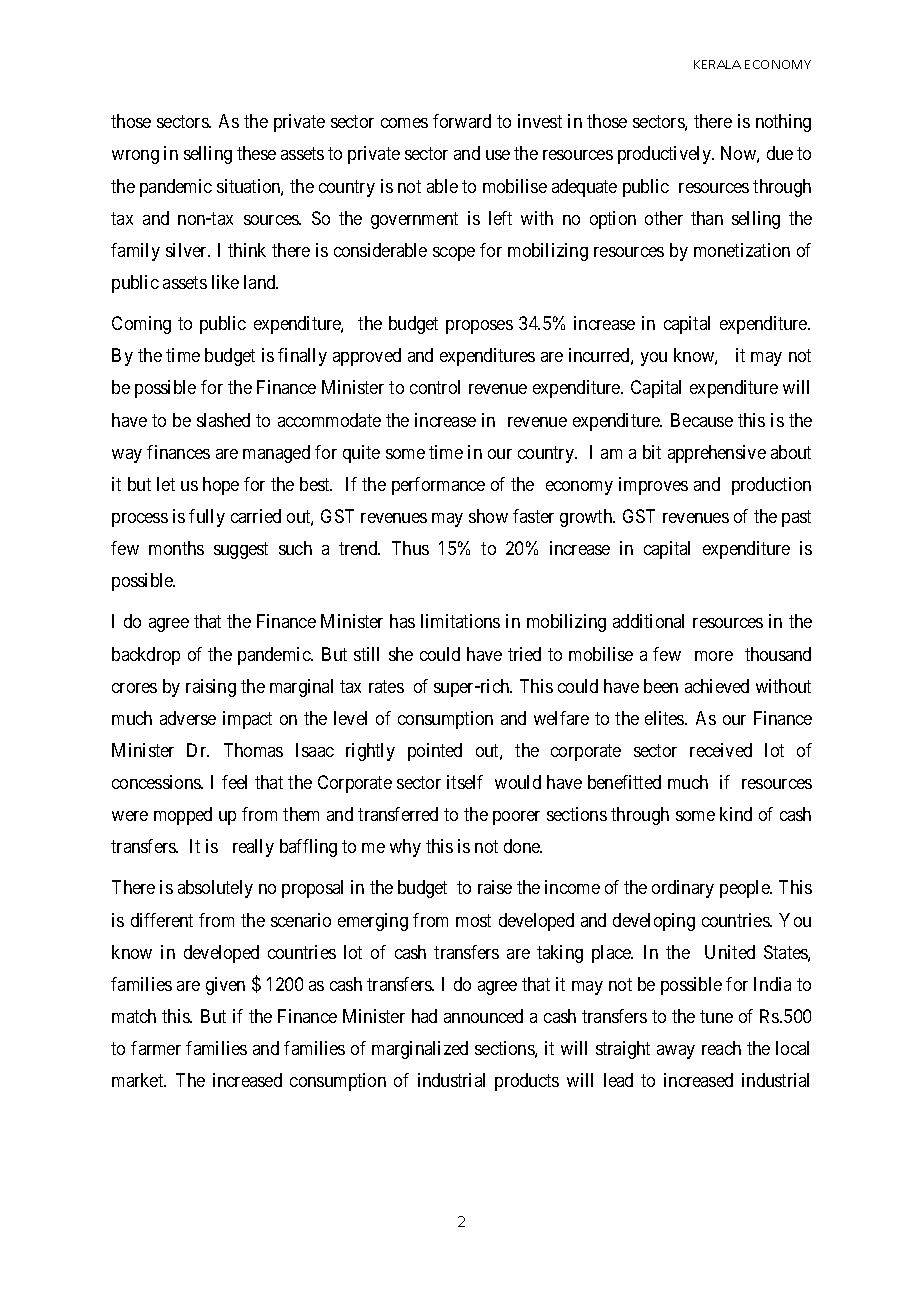  I want to click on additional, so click(648, 621).
